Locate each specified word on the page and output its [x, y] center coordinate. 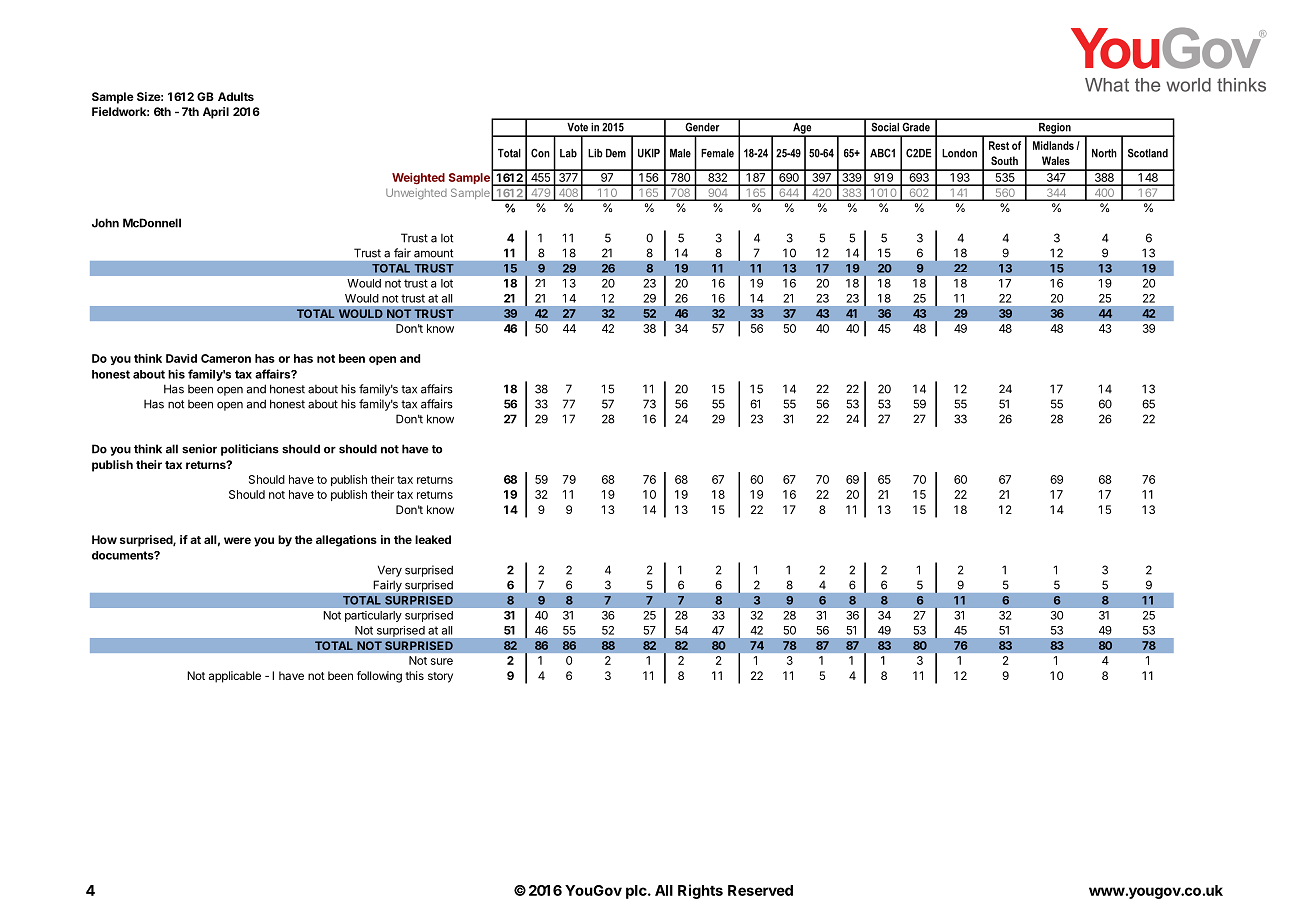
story [440, 677]
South [1004, 160]
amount [433, 253]
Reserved [760, 890]
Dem [616, 153]
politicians [250, 450]
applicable [235, 677]
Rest [999, 145]
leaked [433, 539]
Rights [700, 891]
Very [390, 571]
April [216, 113]
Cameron [226, 358]
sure [442, 661]
